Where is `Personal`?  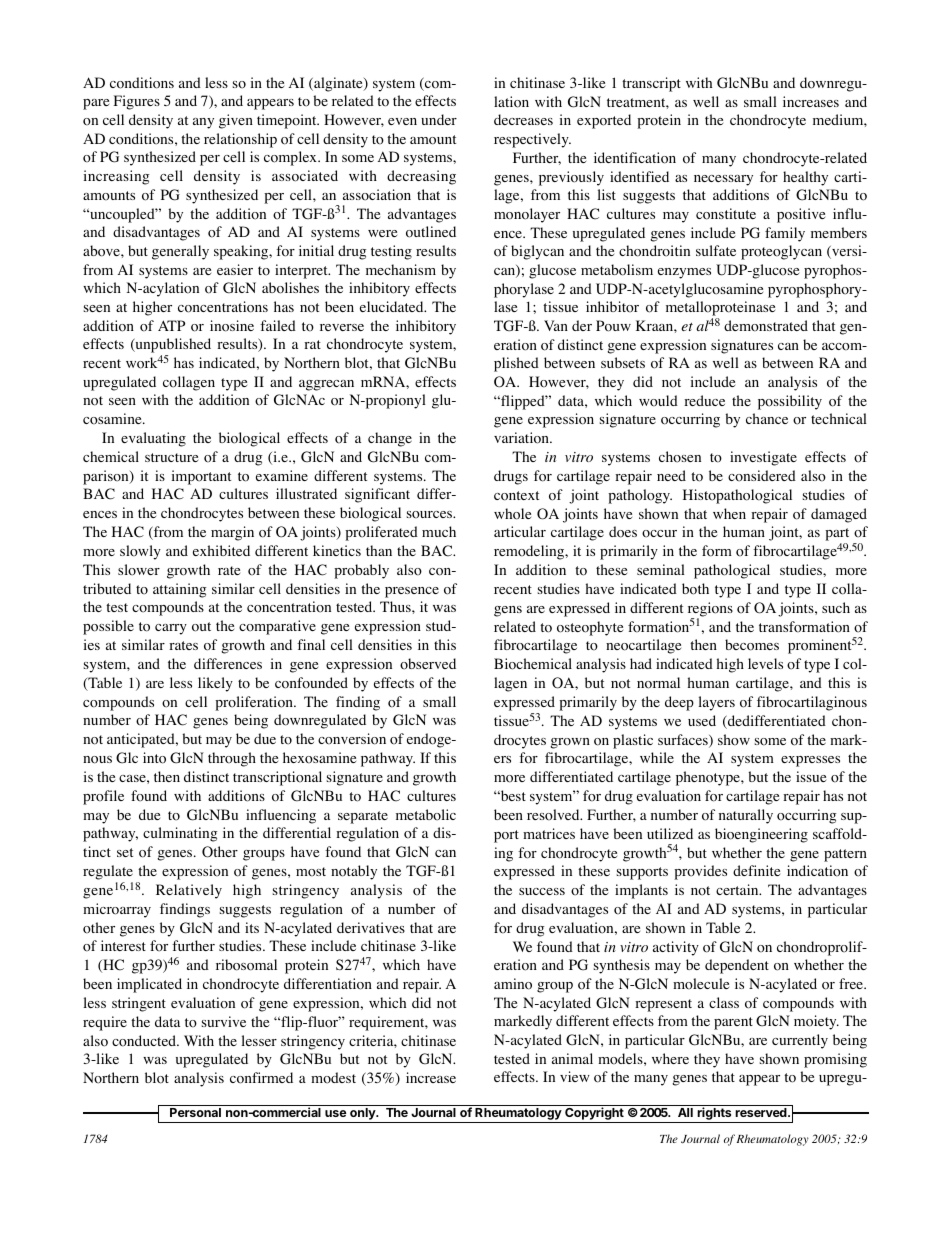
Personal is located at coordinates (195, 1112).
